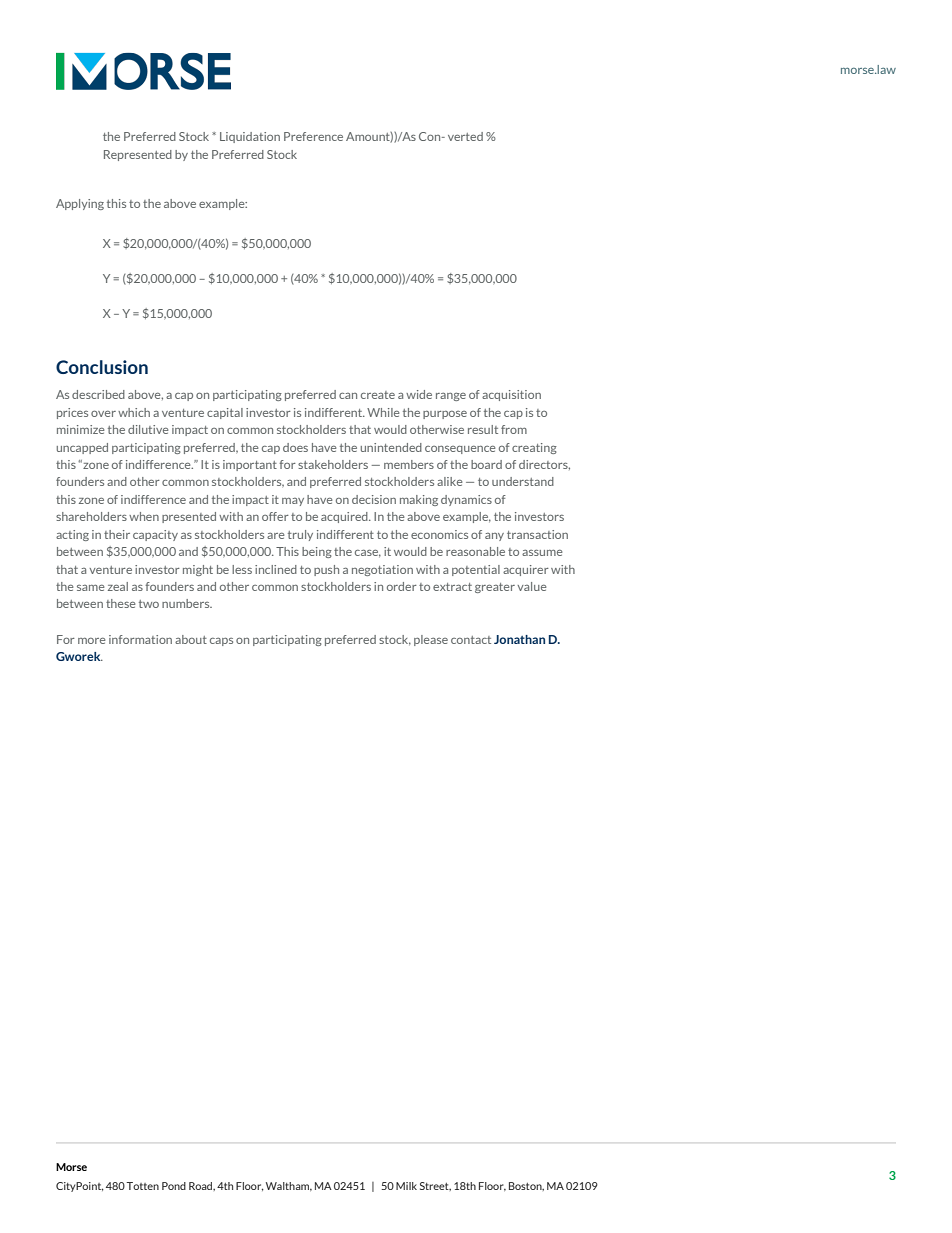 The image size is (952, 1233). Describe the element at coordinates (471, 640) in the screenshot. I see `contact` at that location.
